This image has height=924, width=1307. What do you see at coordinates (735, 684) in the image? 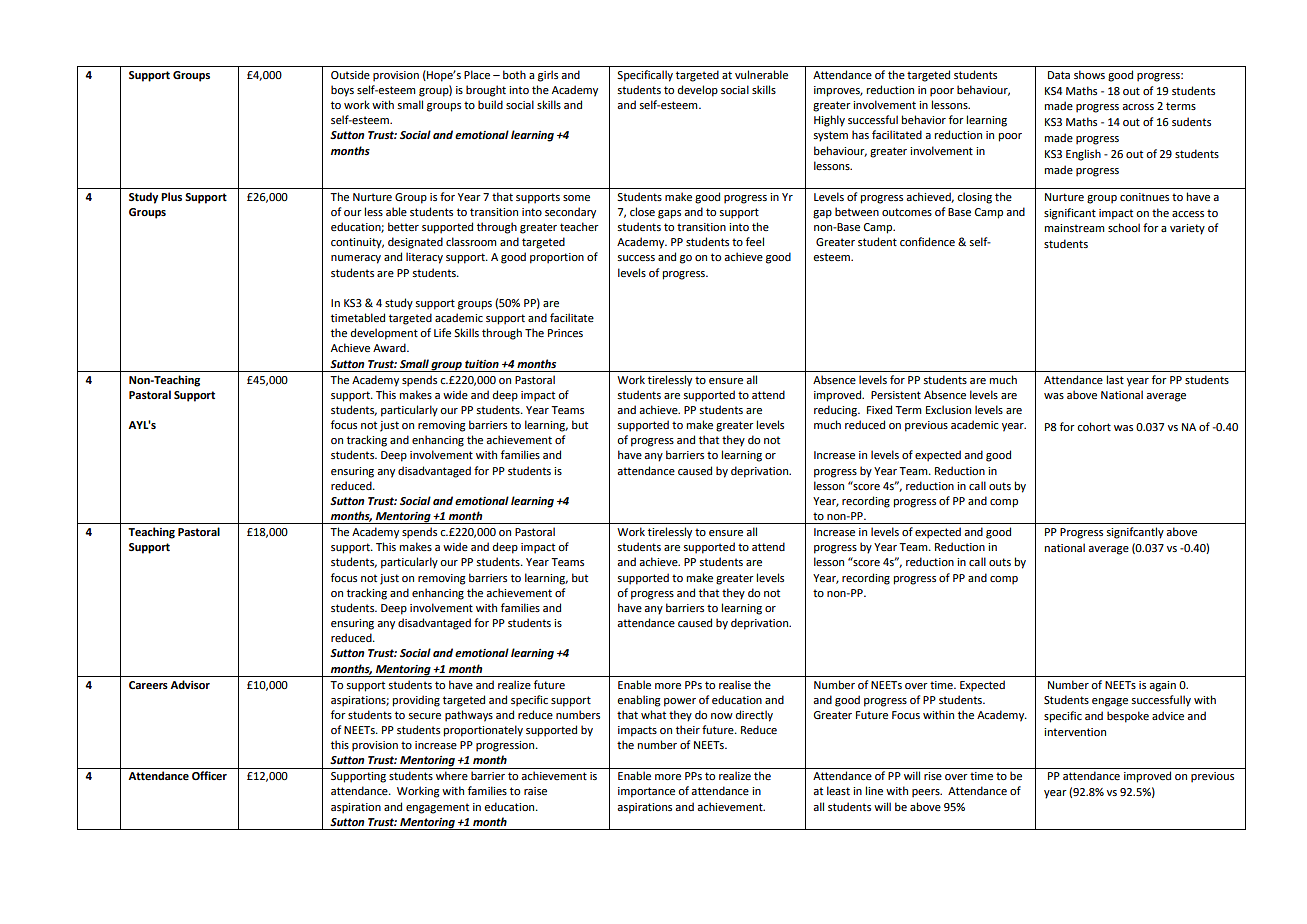
I see `realise` at bounding box center [735, 684].
